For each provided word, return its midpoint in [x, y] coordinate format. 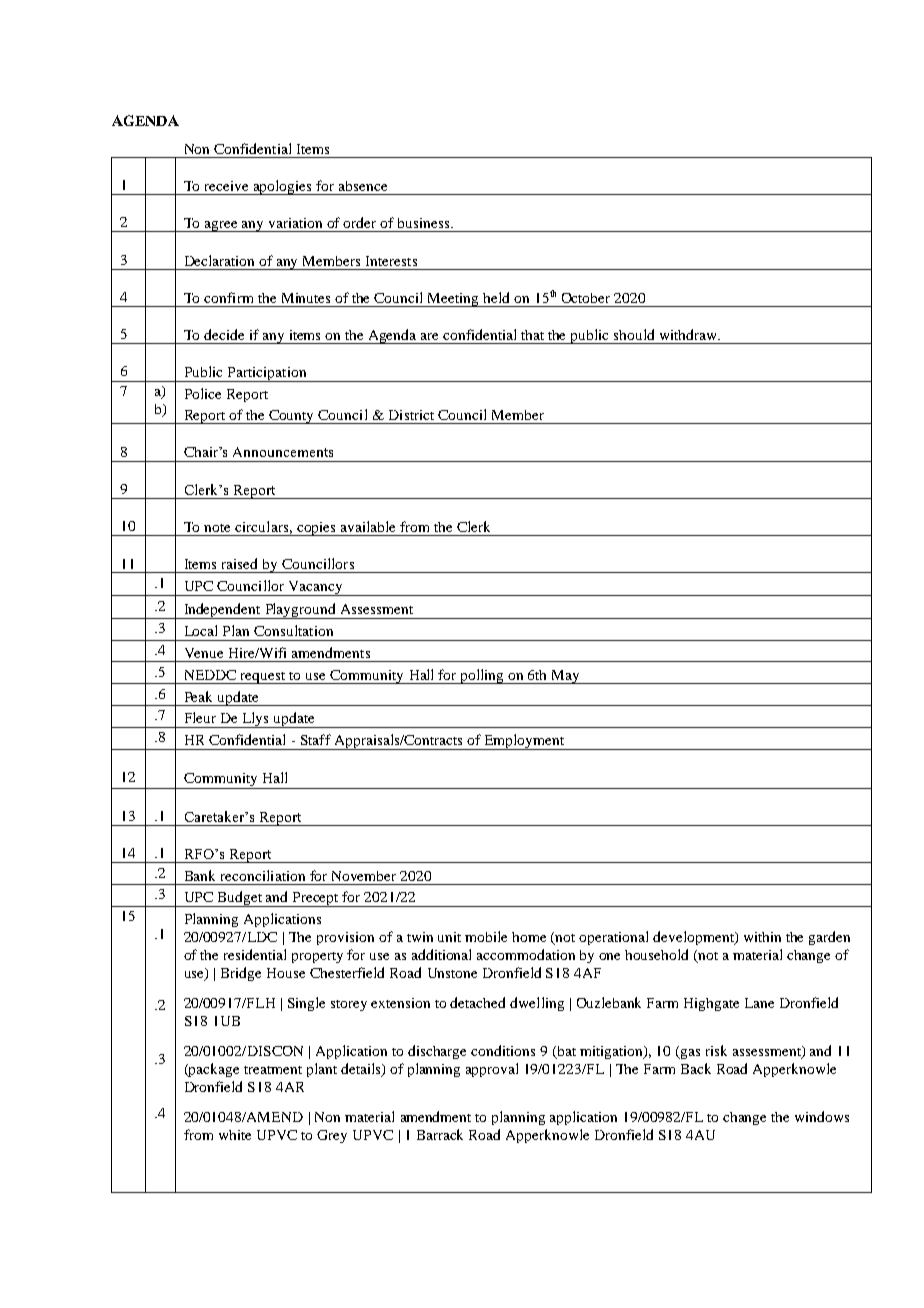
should [634, 334]
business [425, 223]
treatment [273, 1070]
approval [492, 1070]
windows [822, 1116]
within [762, 937]
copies [316, 529]
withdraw [690, 334]
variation [295, 223]
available [368, 526]
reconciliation [263, 875]
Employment [525, 742]
